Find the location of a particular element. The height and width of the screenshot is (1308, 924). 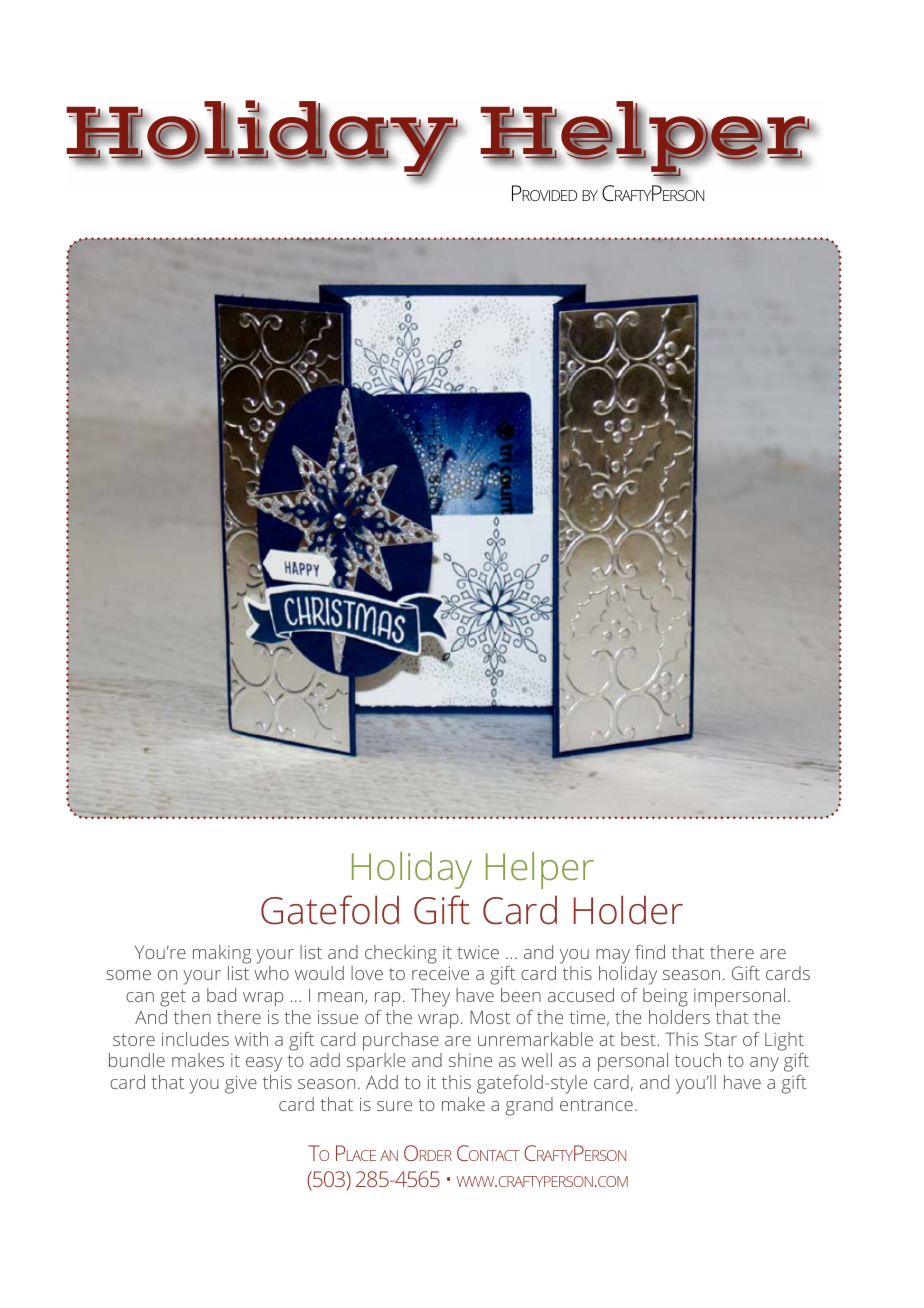

find is located at coordinates (650, 952).
